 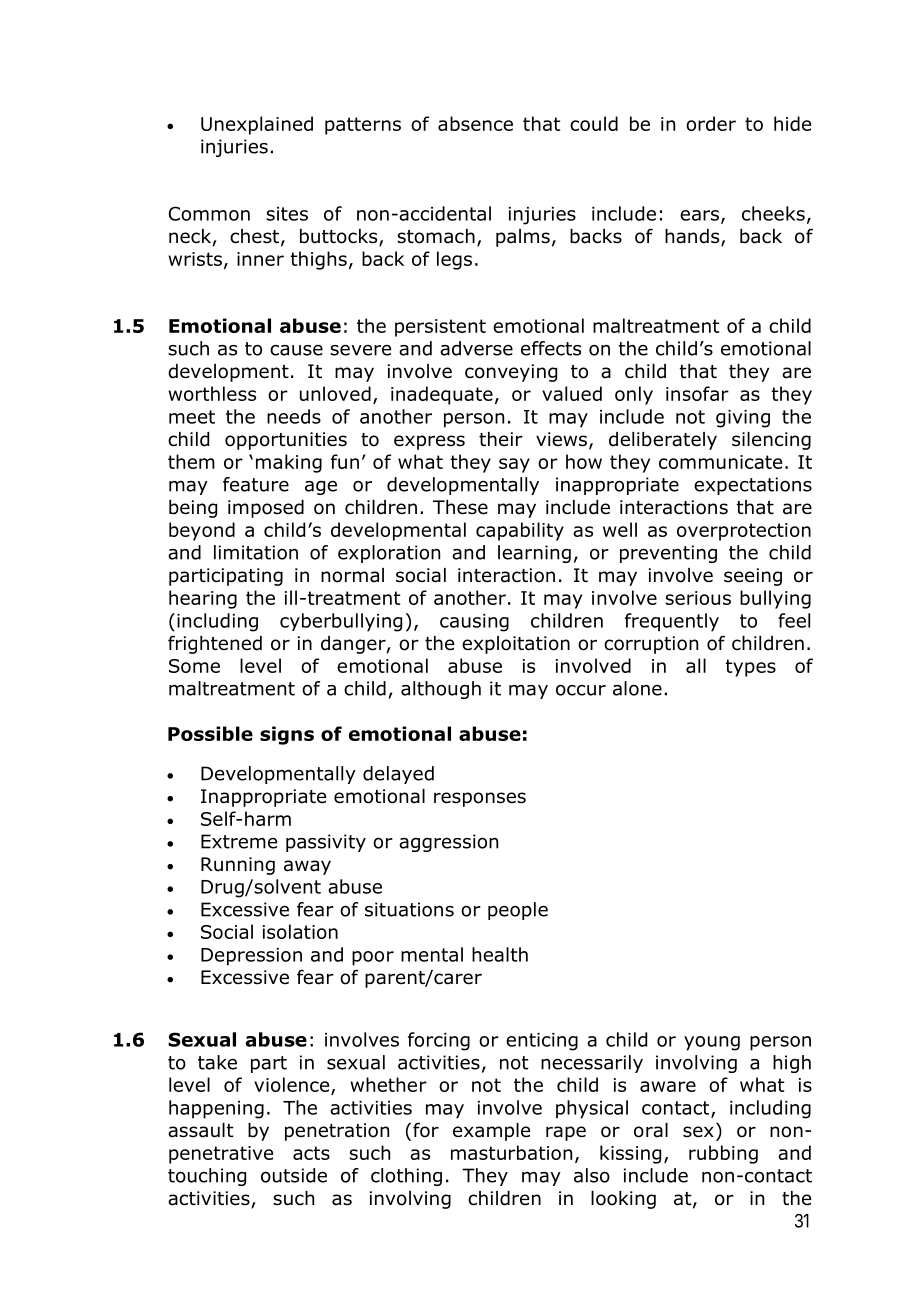 I want to click on exploitation, so click(x=516, y=645).
